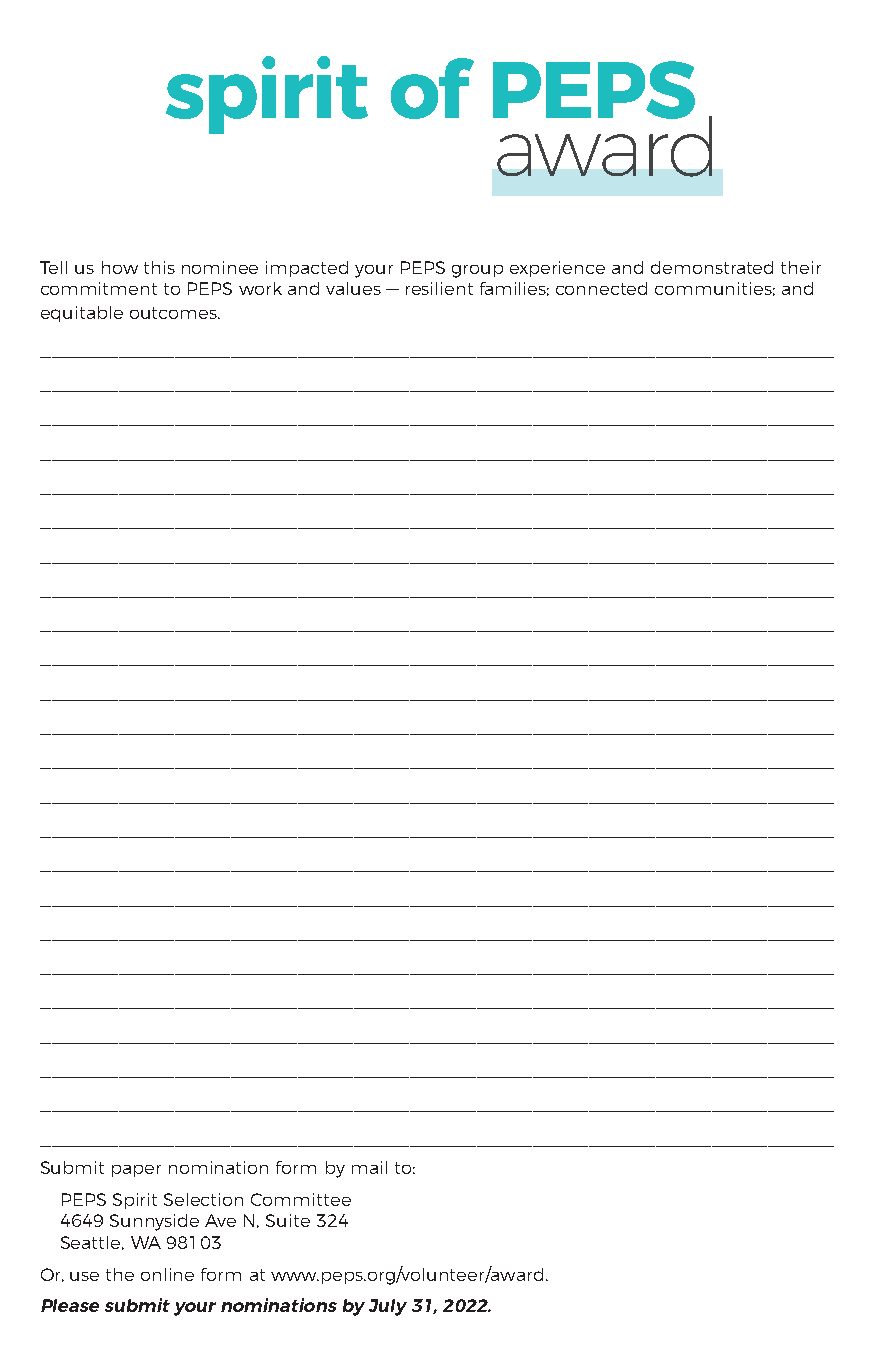 This page has height=1372, width=887. I want to click on connected, so click(601, 288).
